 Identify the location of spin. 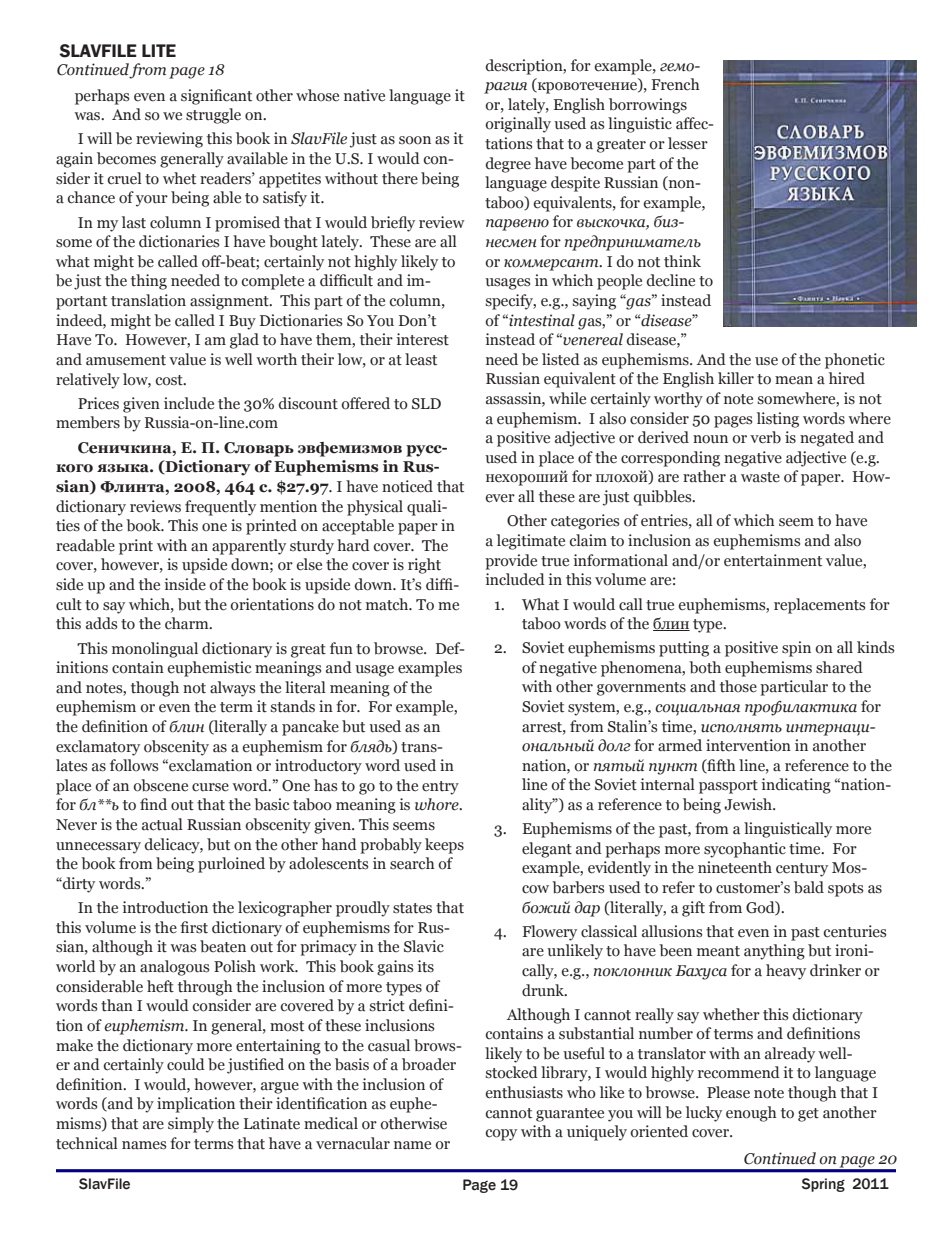
(796, 649).
